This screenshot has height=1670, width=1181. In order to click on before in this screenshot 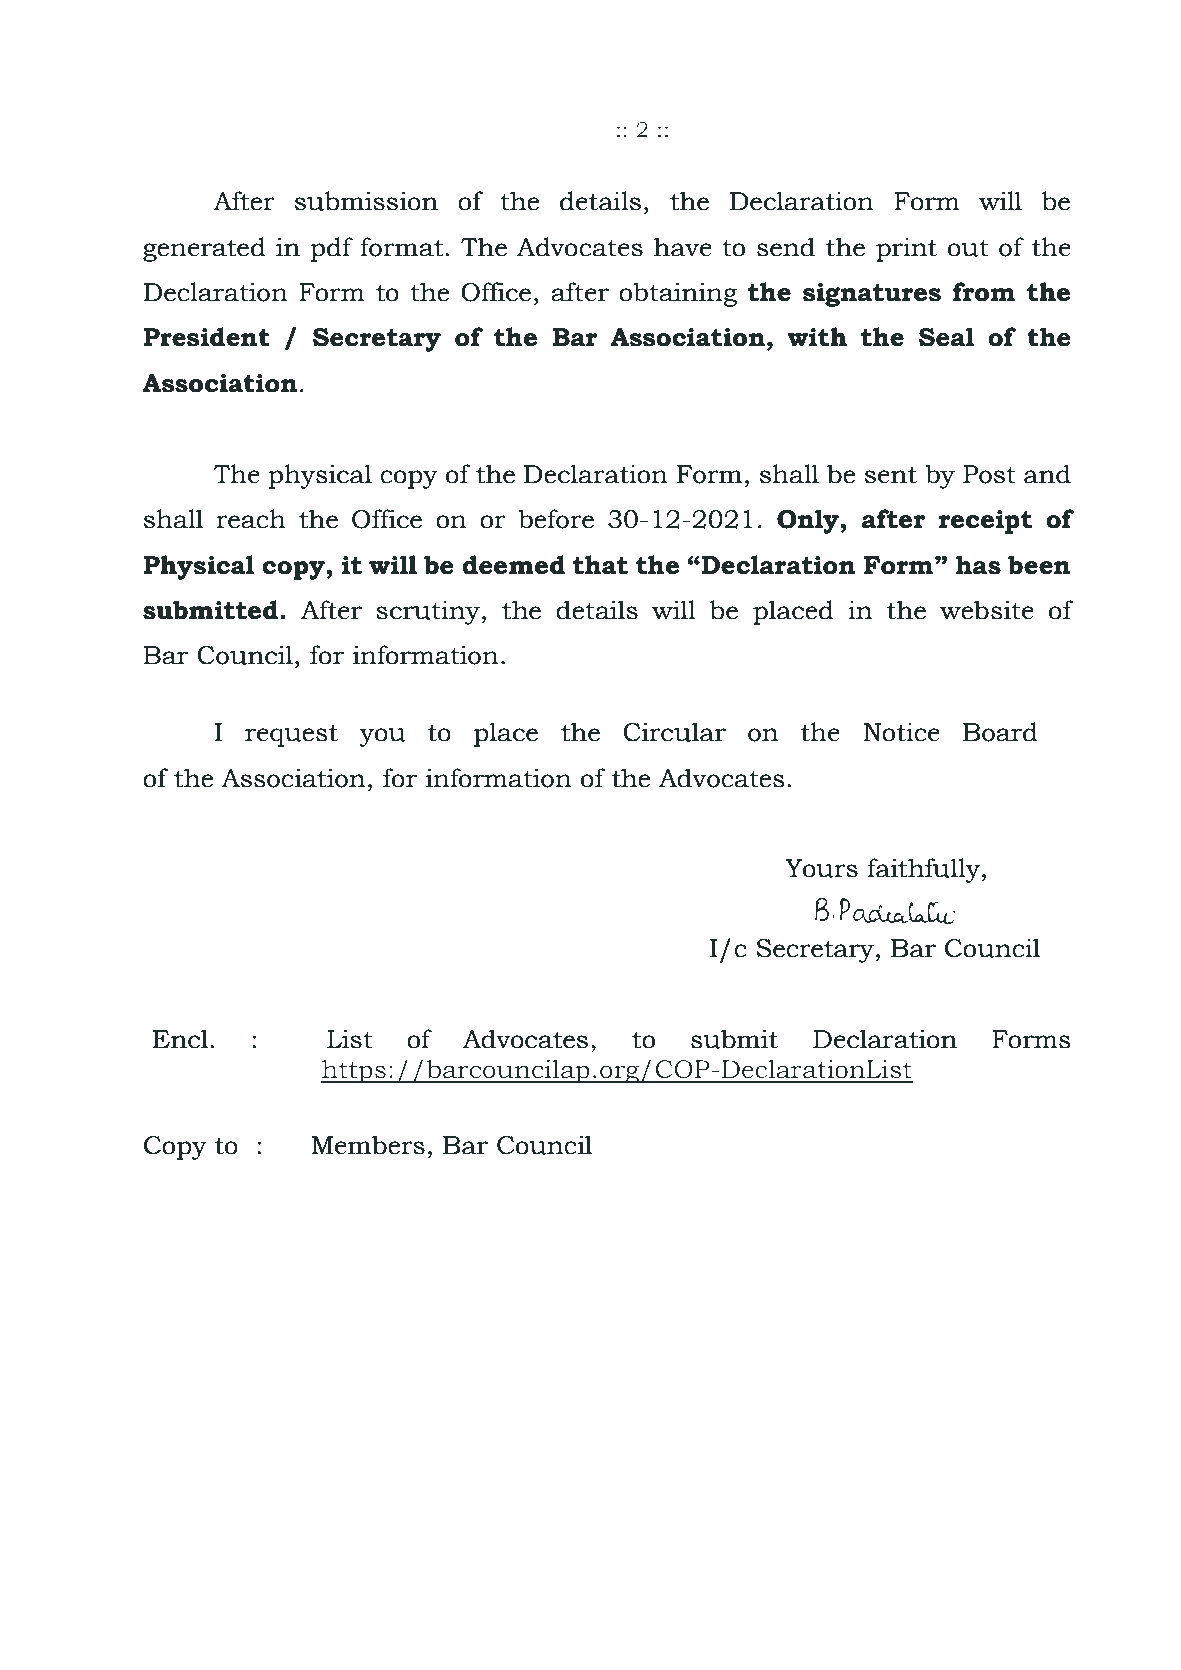, I will do `click(556, 519)`.
